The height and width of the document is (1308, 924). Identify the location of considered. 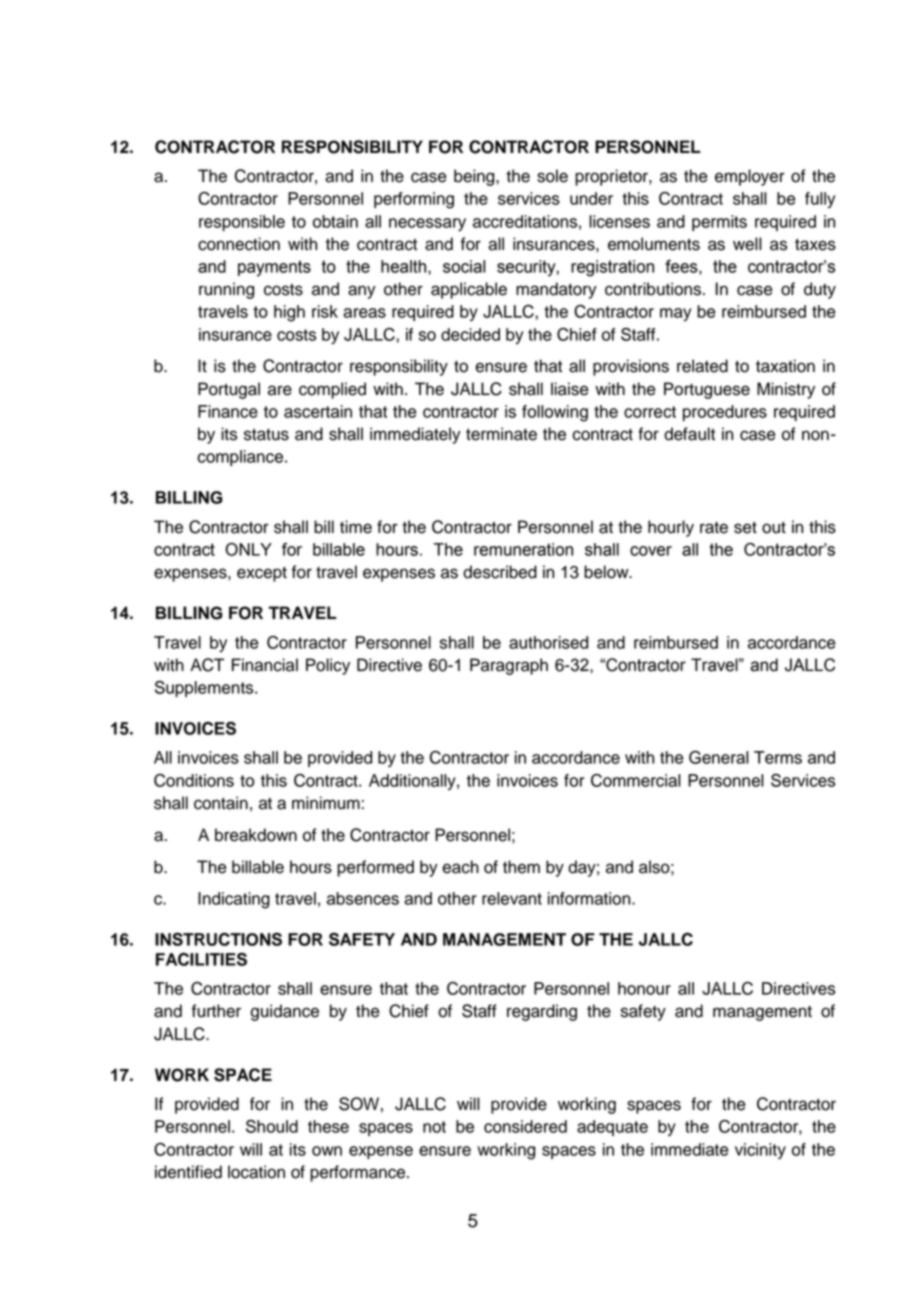
(525, 1126).
